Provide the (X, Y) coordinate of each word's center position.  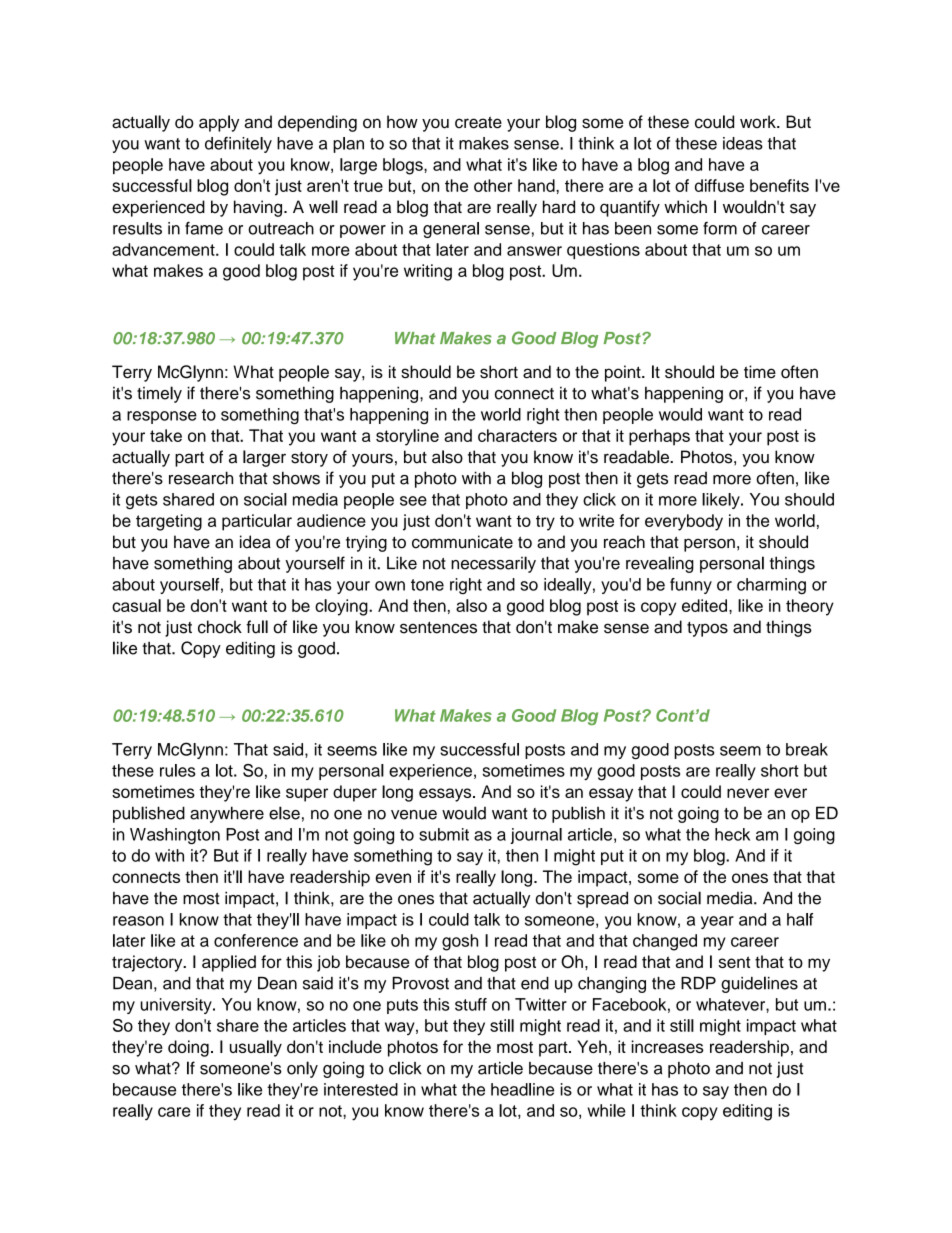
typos (707, 629)
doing (188, 1048)
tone (427, 585)
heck (732, 834)
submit (444, 834)
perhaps (659, 437)
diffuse (719, 185)
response (162, 417)
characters (517, 435)
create (478, 122)
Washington (175, 836)
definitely (238, 145)
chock (220, 627)
